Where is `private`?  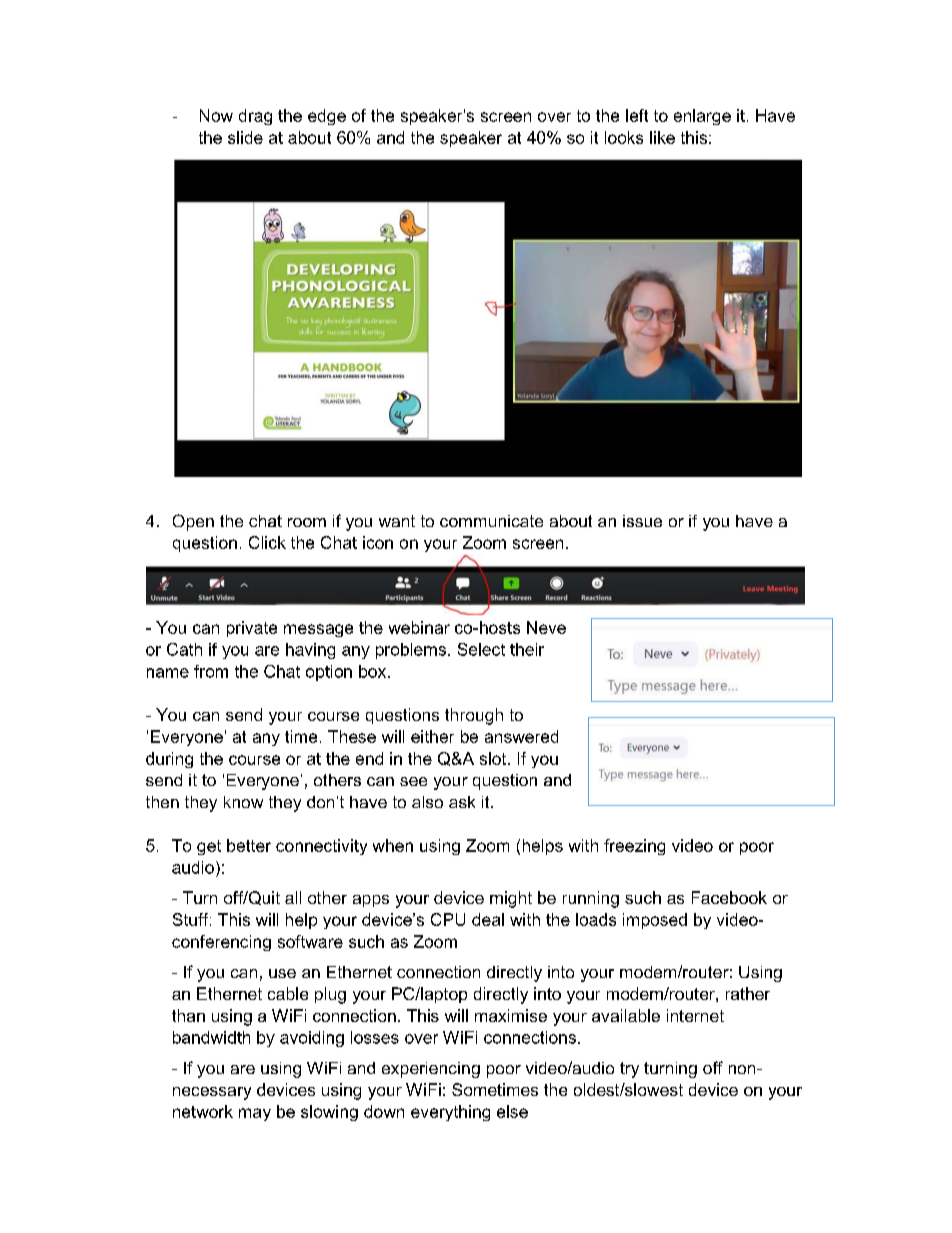
private is located at coordinates (252, 629).
